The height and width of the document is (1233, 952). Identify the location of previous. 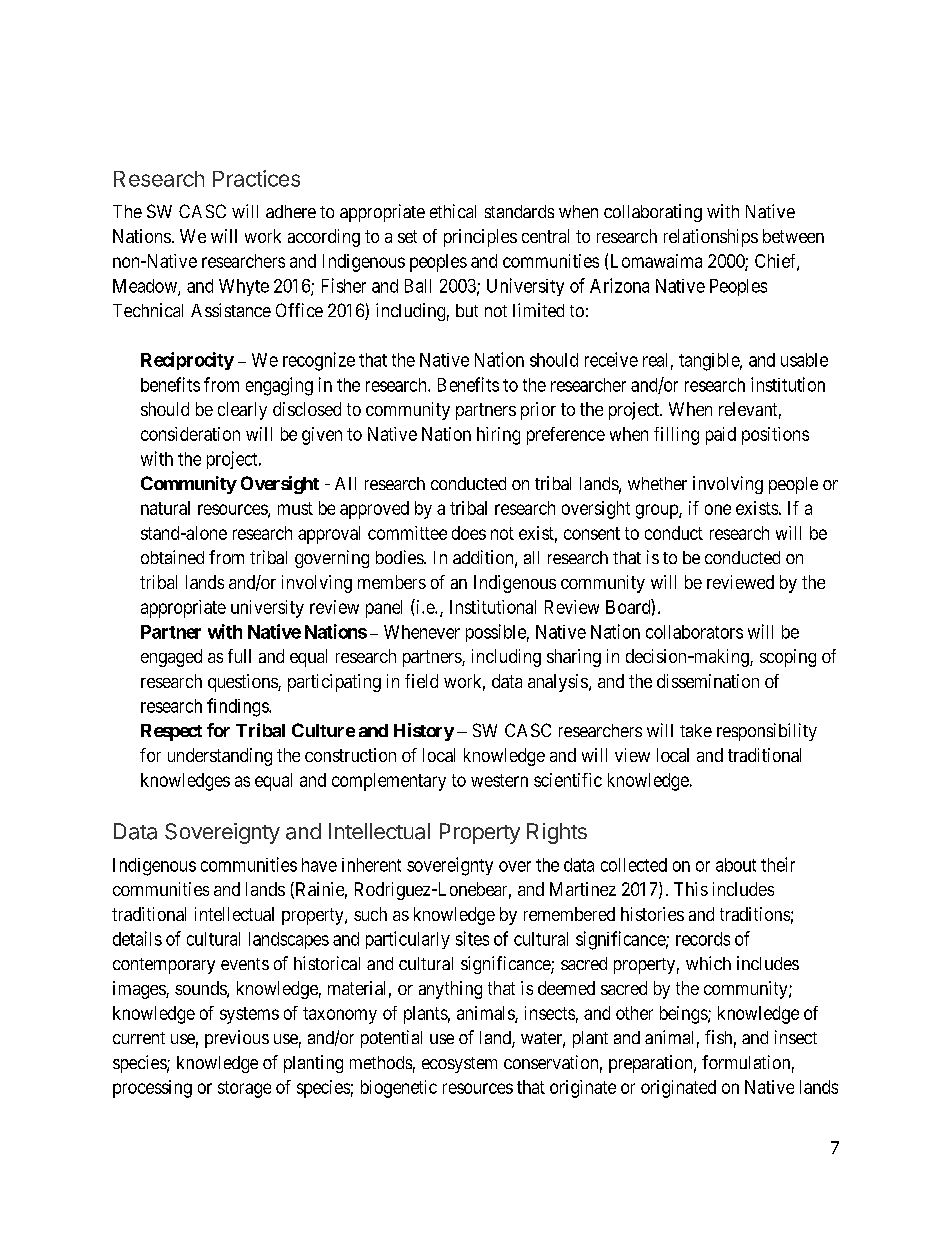
(237, 1039).
